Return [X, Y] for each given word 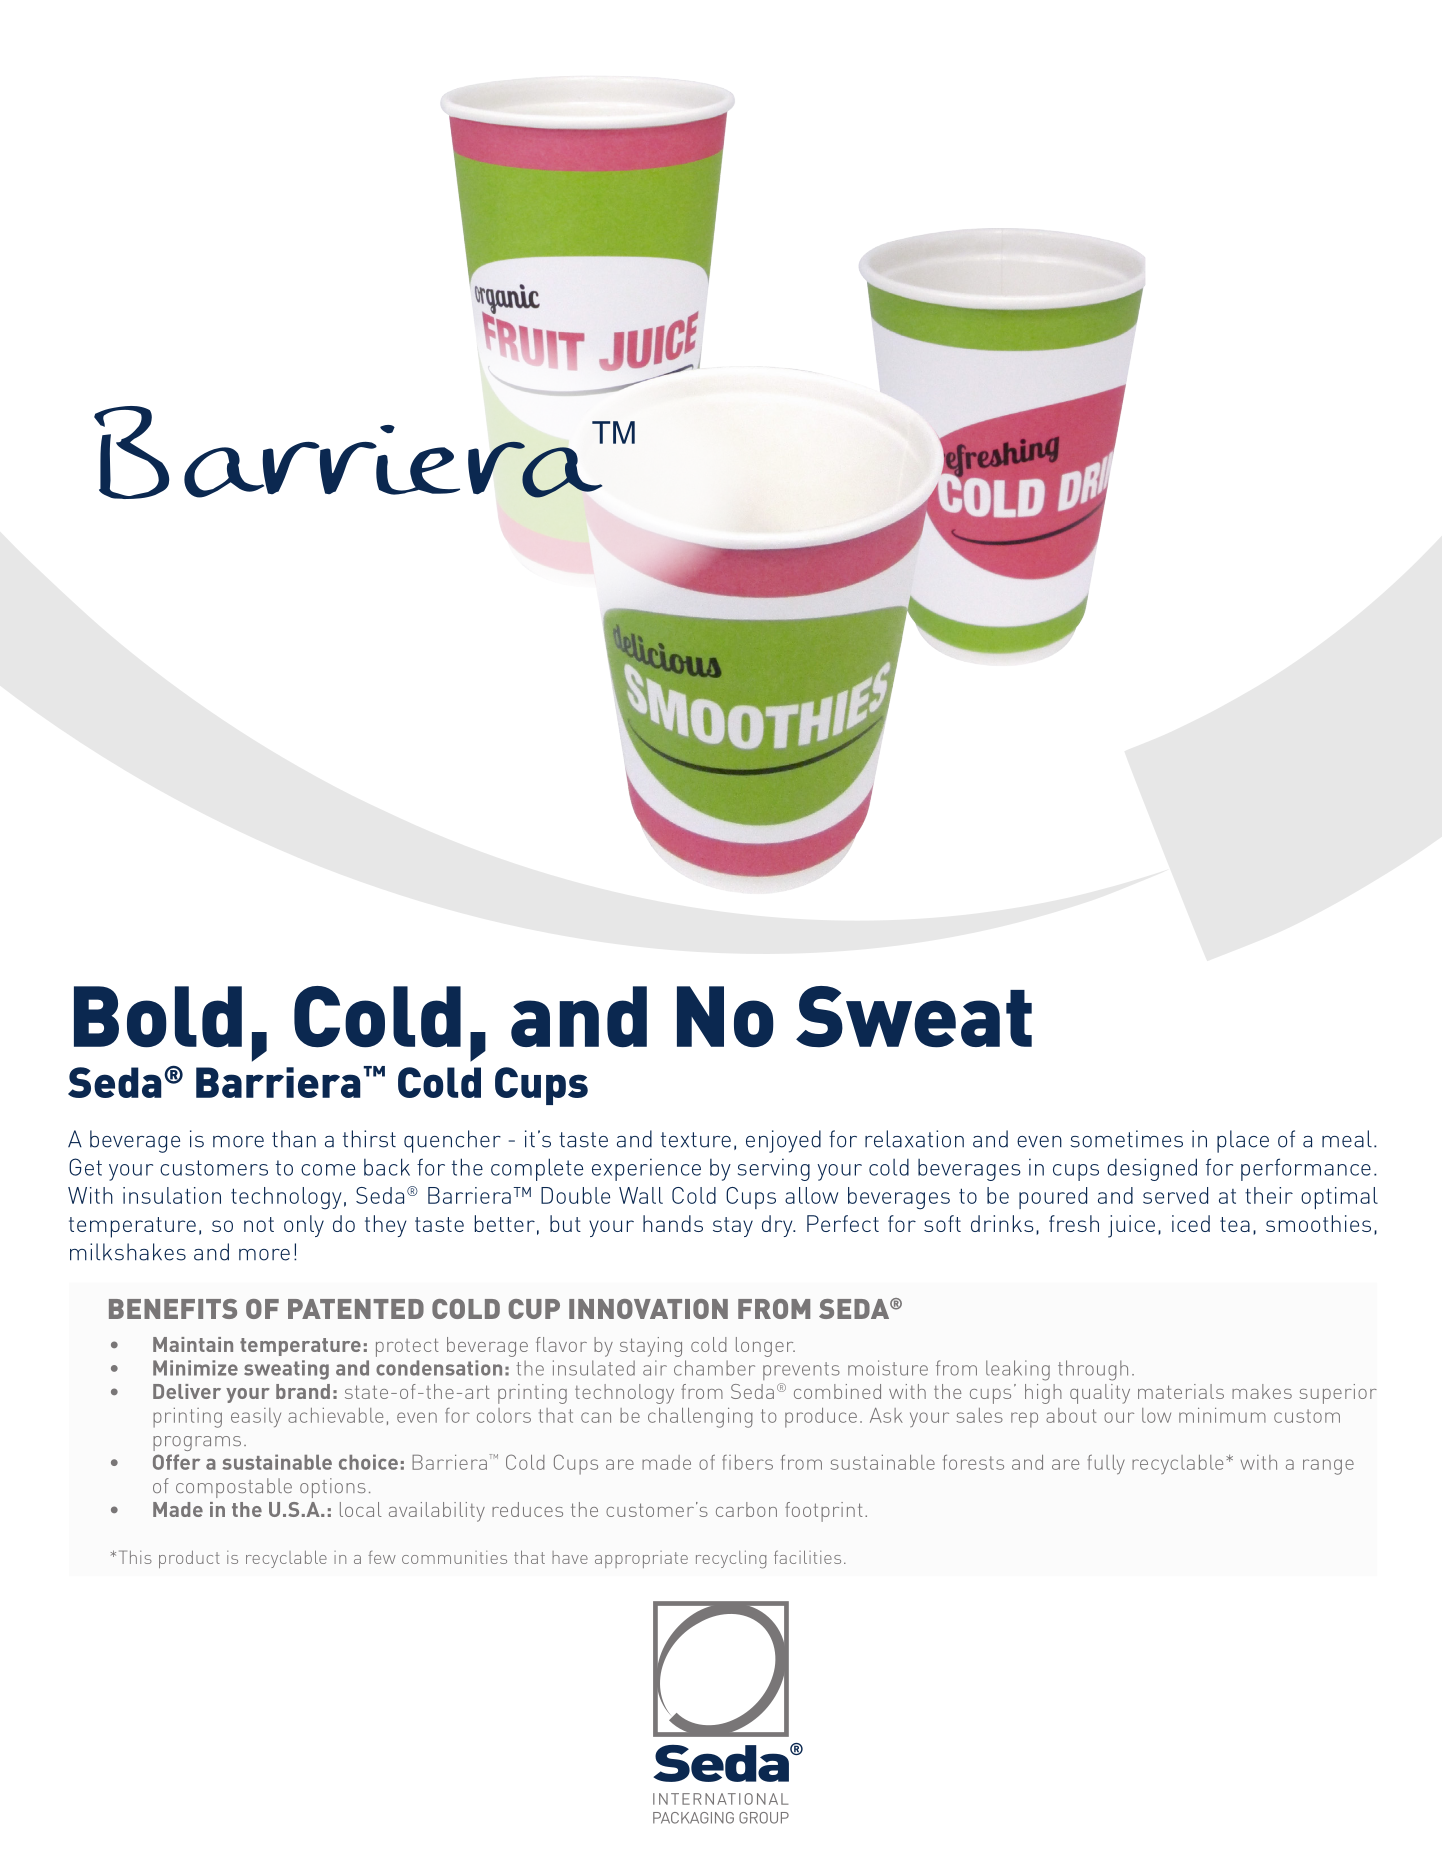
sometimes [1126, 1139]
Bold [158, 1017]
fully [1106, 1464]
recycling [731, 1559]
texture [696, 1140]
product [189, 1559]
